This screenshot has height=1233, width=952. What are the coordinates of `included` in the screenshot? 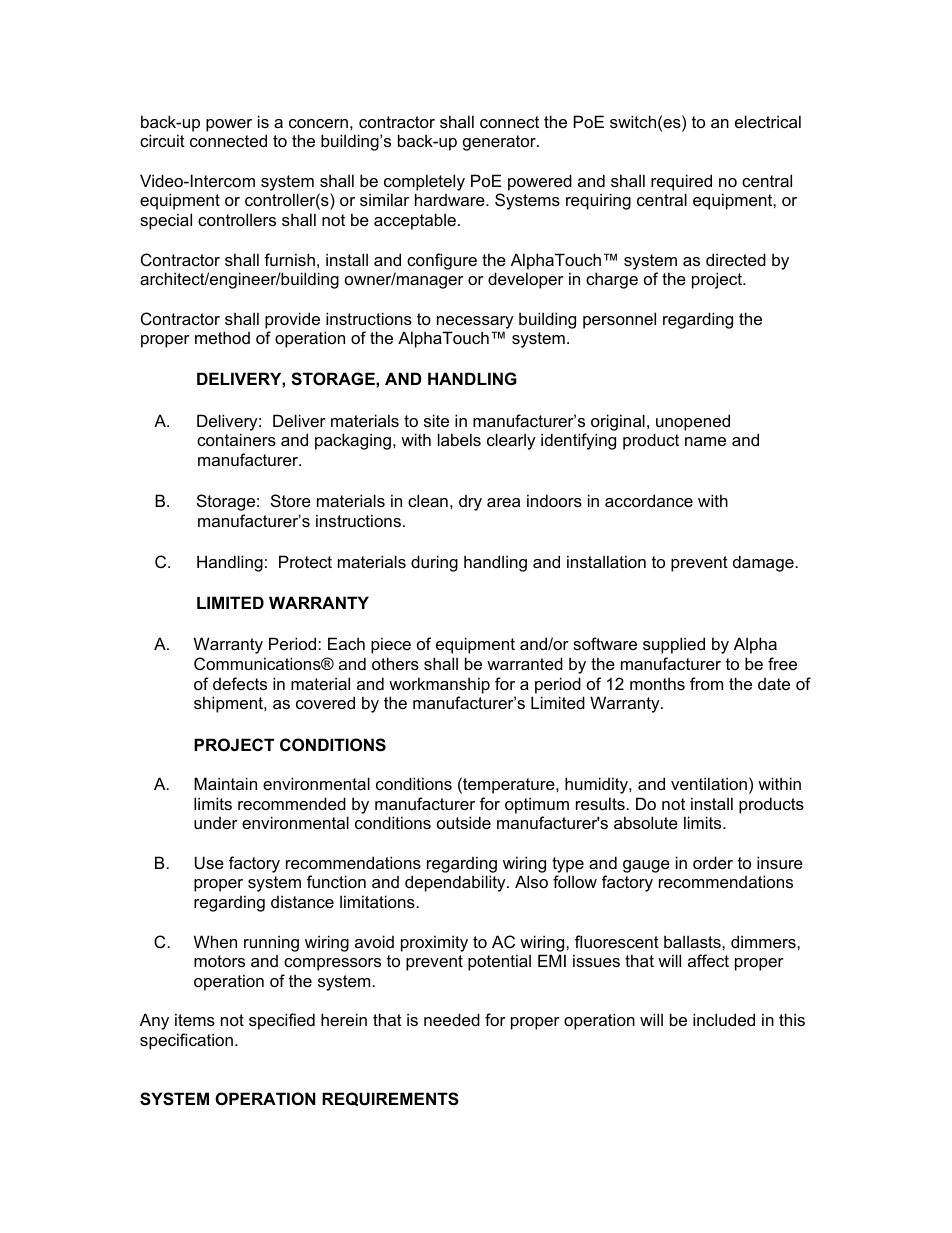 It's located at (724, 1019).
